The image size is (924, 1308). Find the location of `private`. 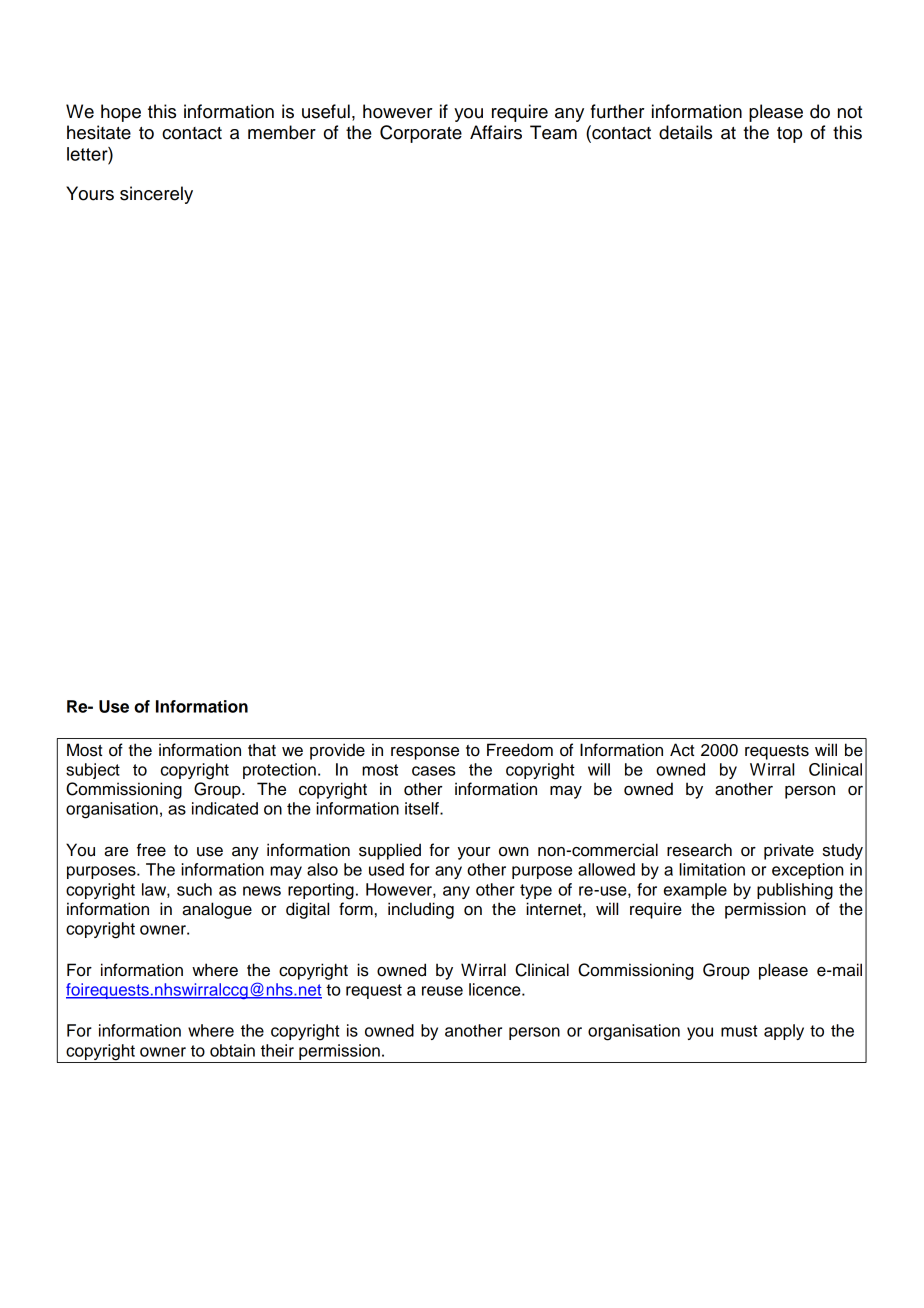

private is located at coordinates (789, 851).
